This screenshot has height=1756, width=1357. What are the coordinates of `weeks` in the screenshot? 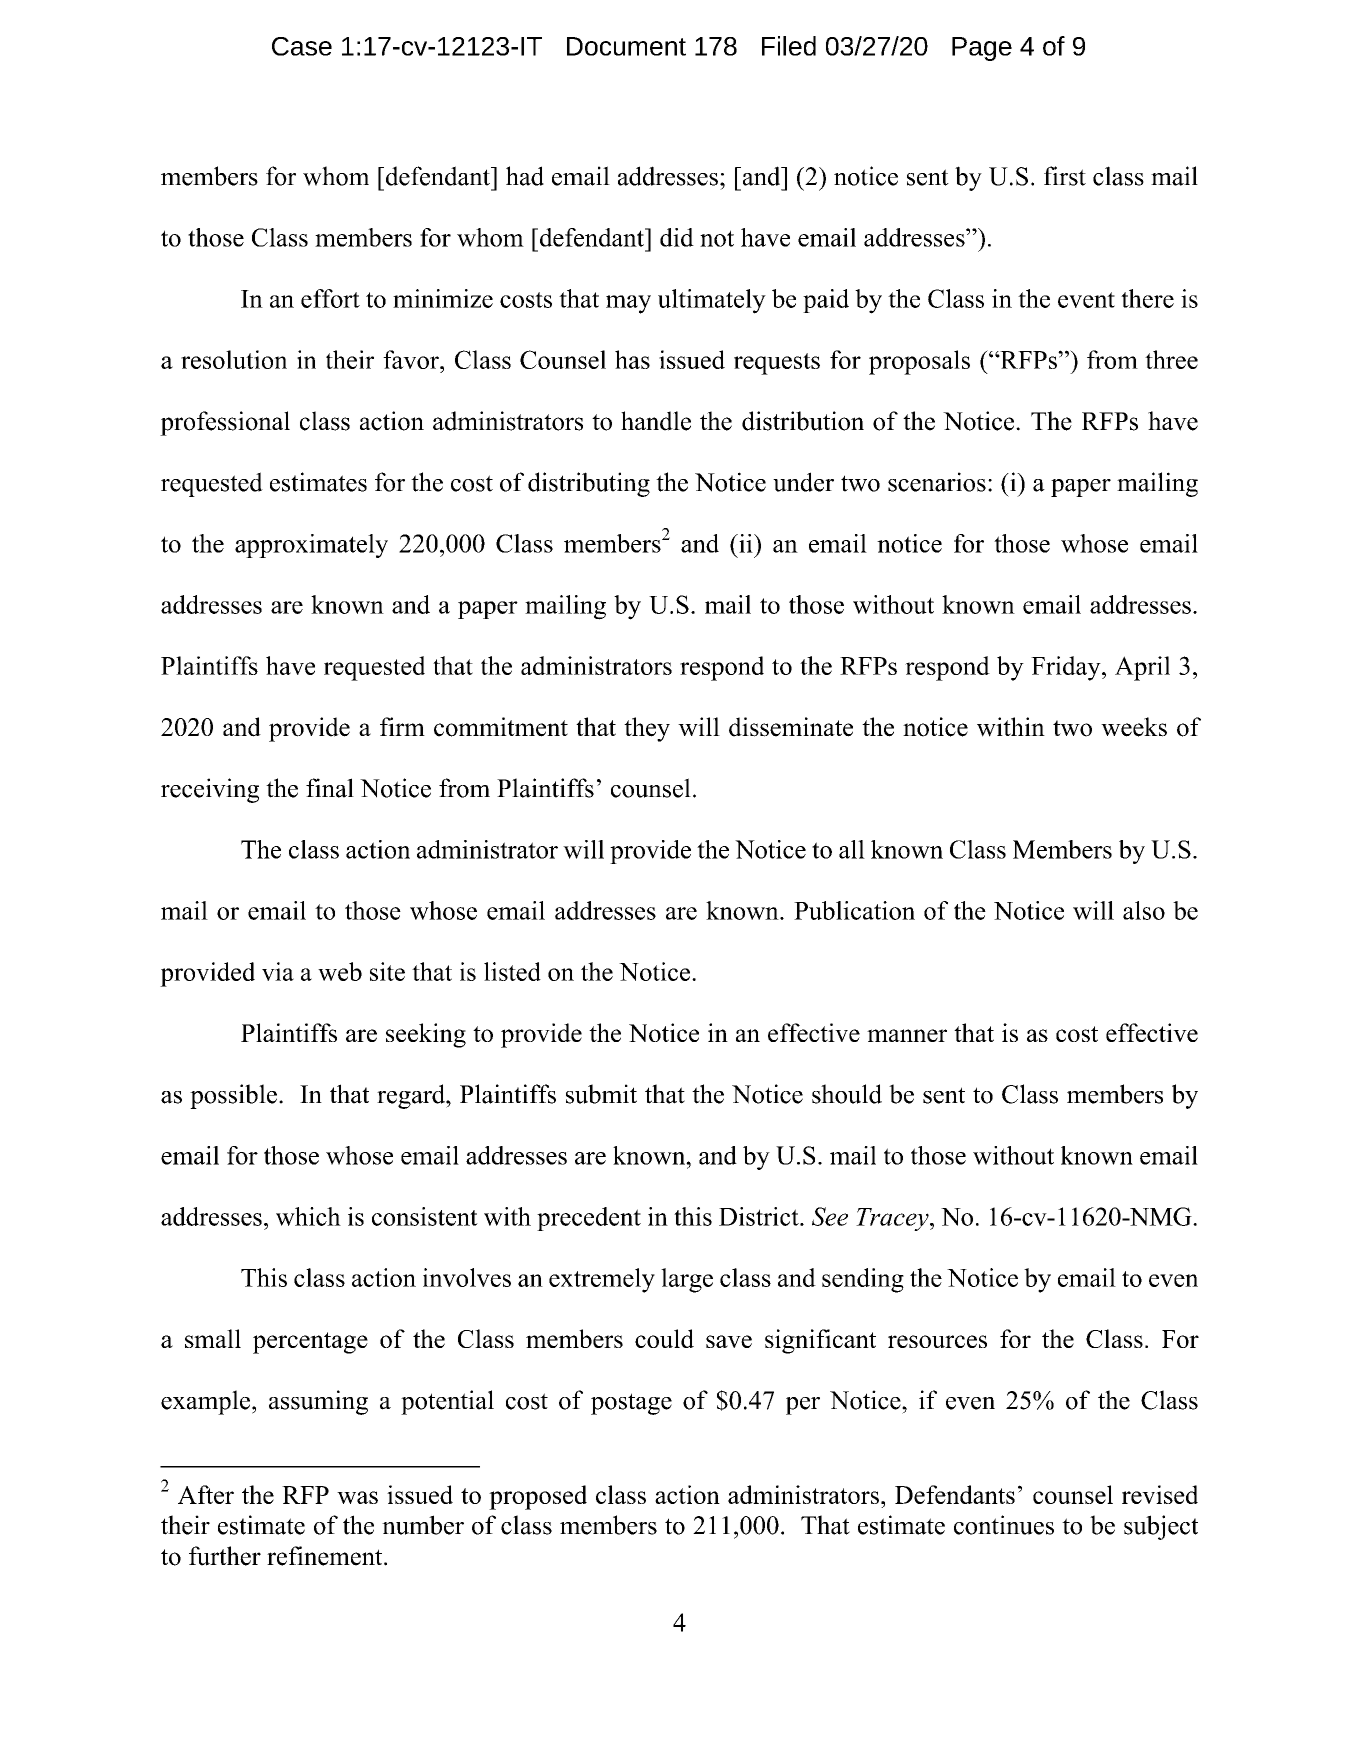 It's located at (1134, 727).
